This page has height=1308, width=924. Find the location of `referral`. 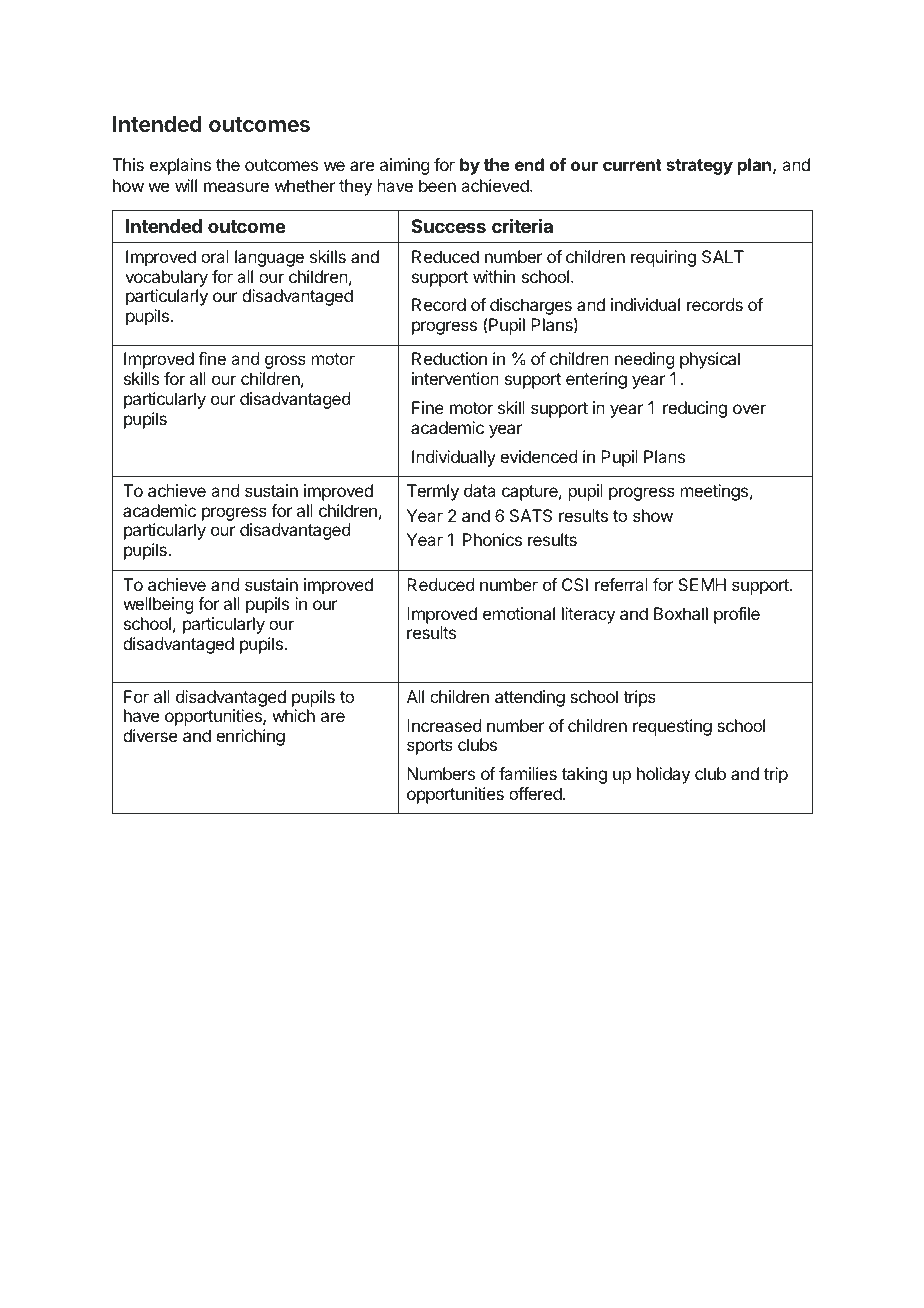

referral is located at coordinates (621, 584).
